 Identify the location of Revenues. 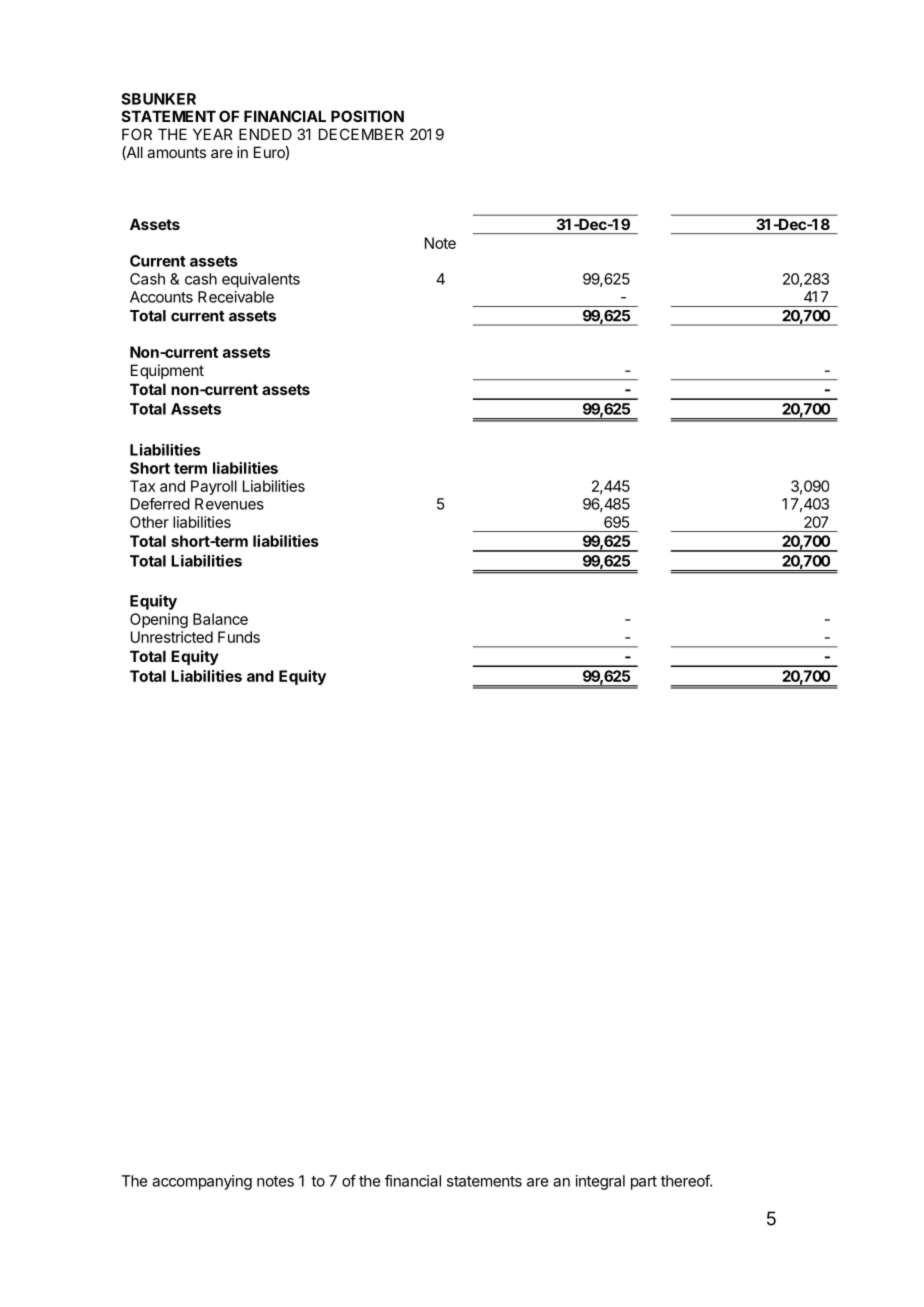
(229, 504).
